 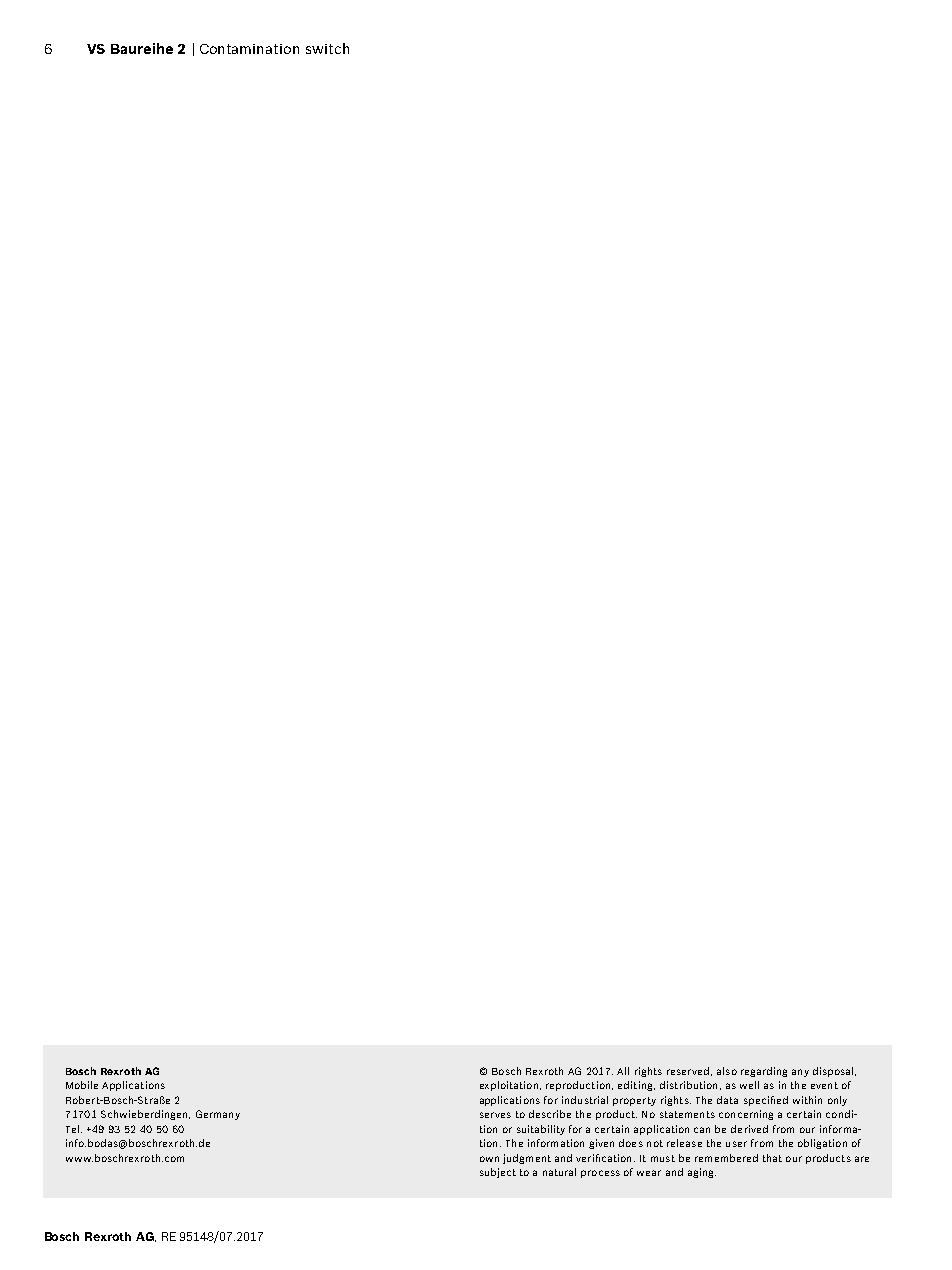 I want to click on Germany, so click(x=218, y=1115).
